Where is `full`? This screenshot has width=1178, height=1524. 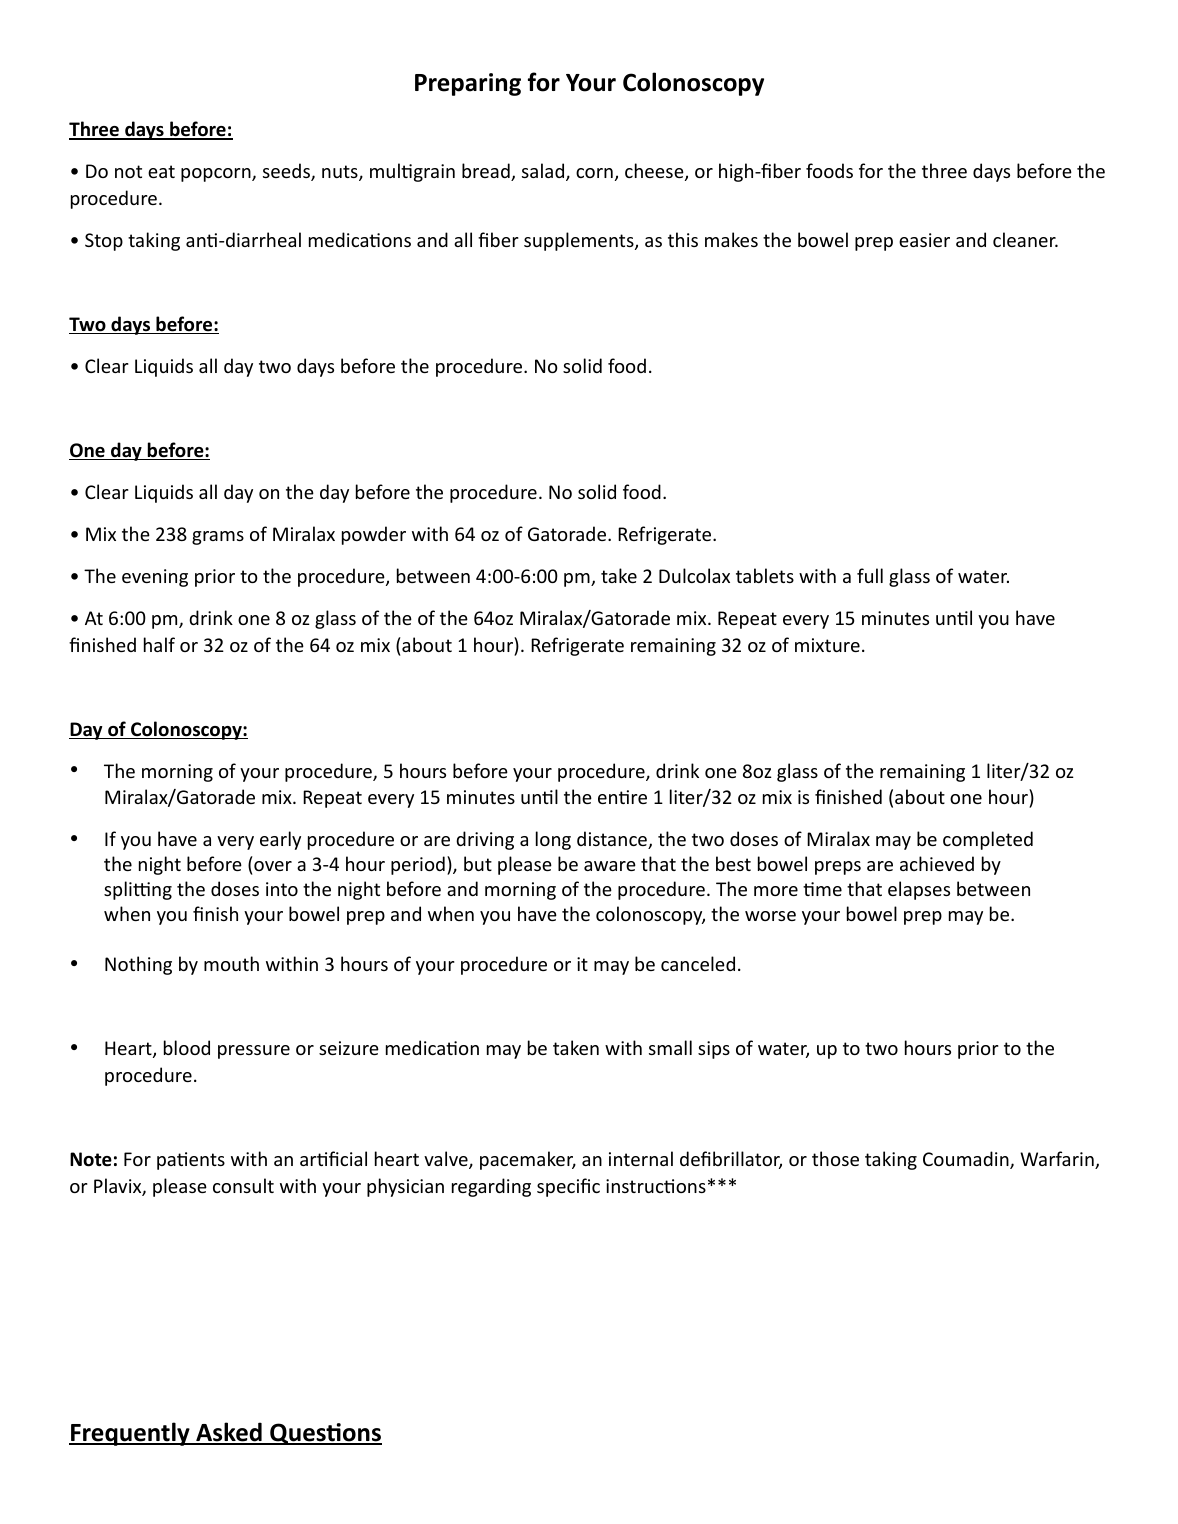
full is located at coordinates (870, 575).
